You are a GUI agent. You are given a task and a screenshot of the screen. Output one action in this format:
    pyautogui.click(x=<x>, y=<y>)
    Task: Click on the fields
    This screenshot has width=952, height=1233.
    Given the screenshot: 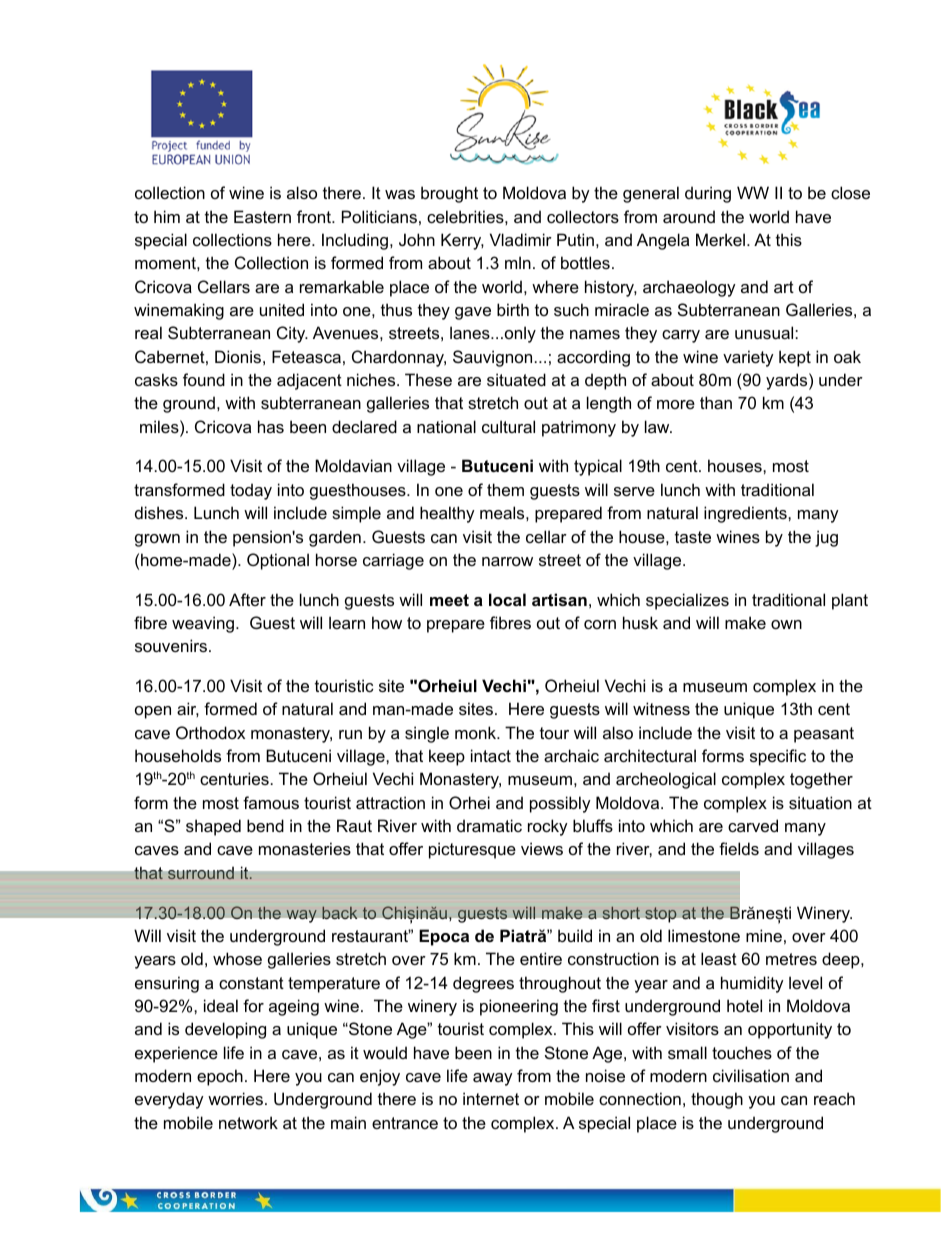 What is the action you would take?
    pyautogui.click(x=739, y=848)
